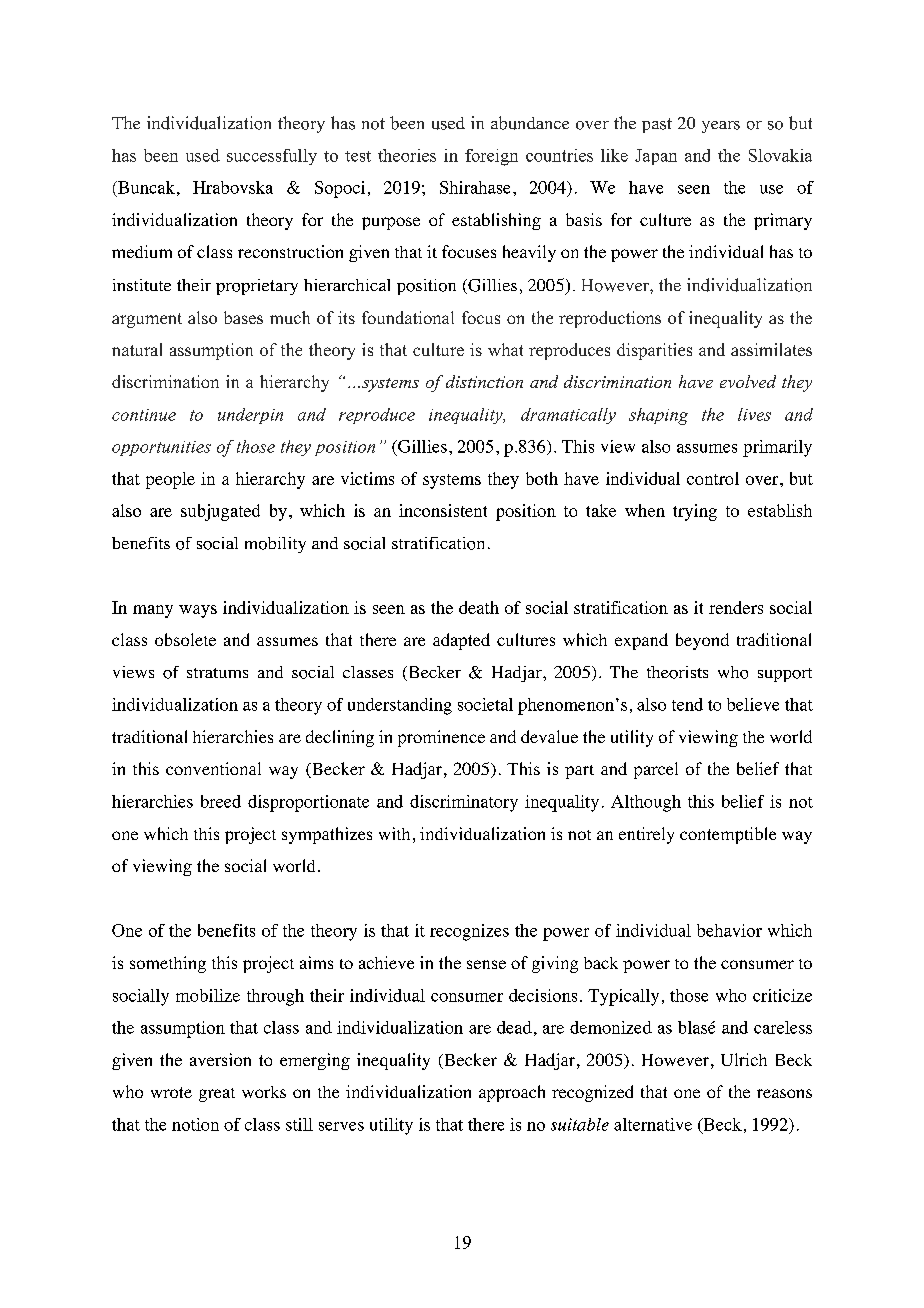 This document has height=1308, width=924. I want to click on foreign, so click(491, 157).
